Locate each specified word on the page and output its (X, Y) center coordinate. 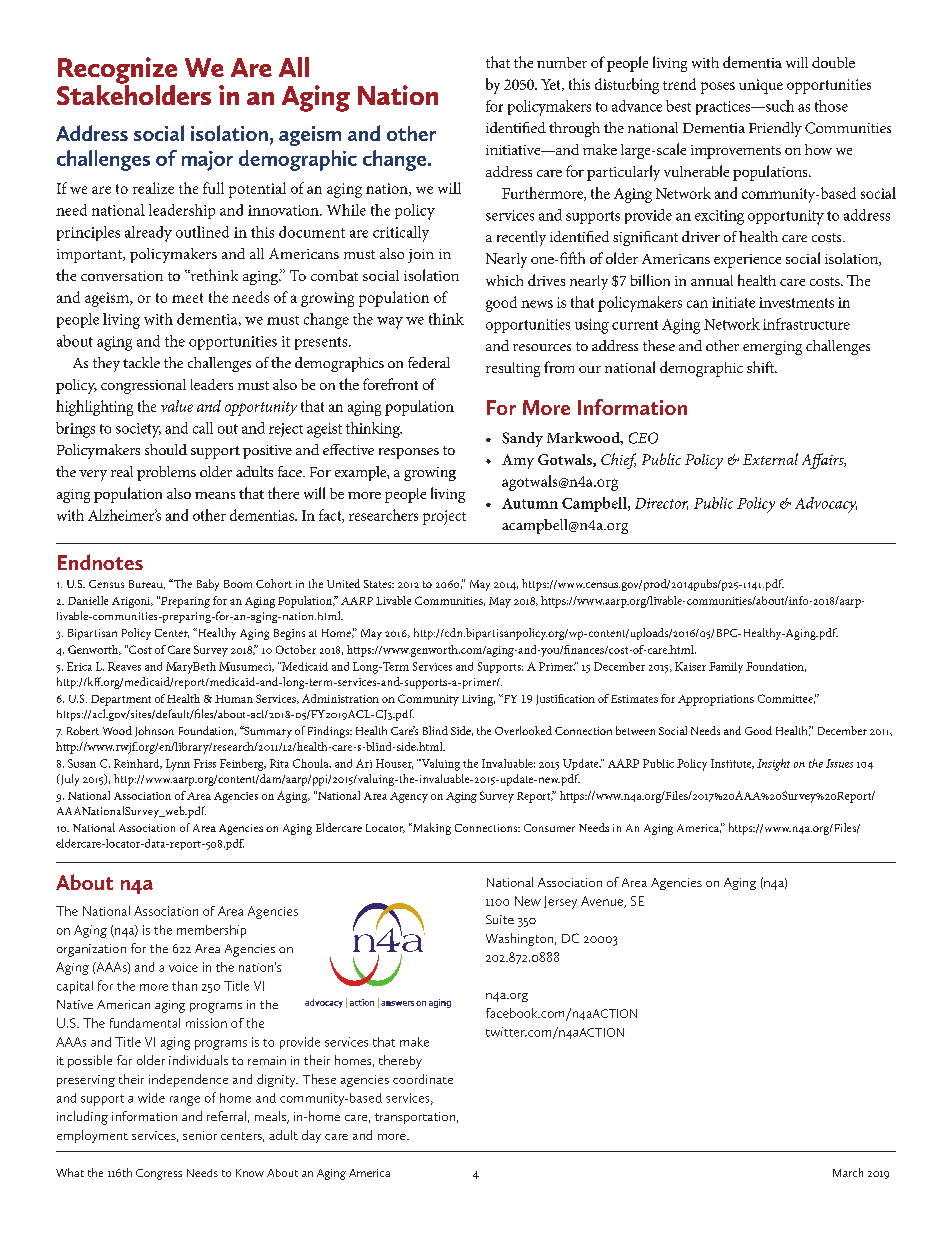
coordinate (423, 1079)
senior (200, 1135)
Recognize (117, 71)
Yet (552, 85)
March (848, 1172)
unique (761, 86)
